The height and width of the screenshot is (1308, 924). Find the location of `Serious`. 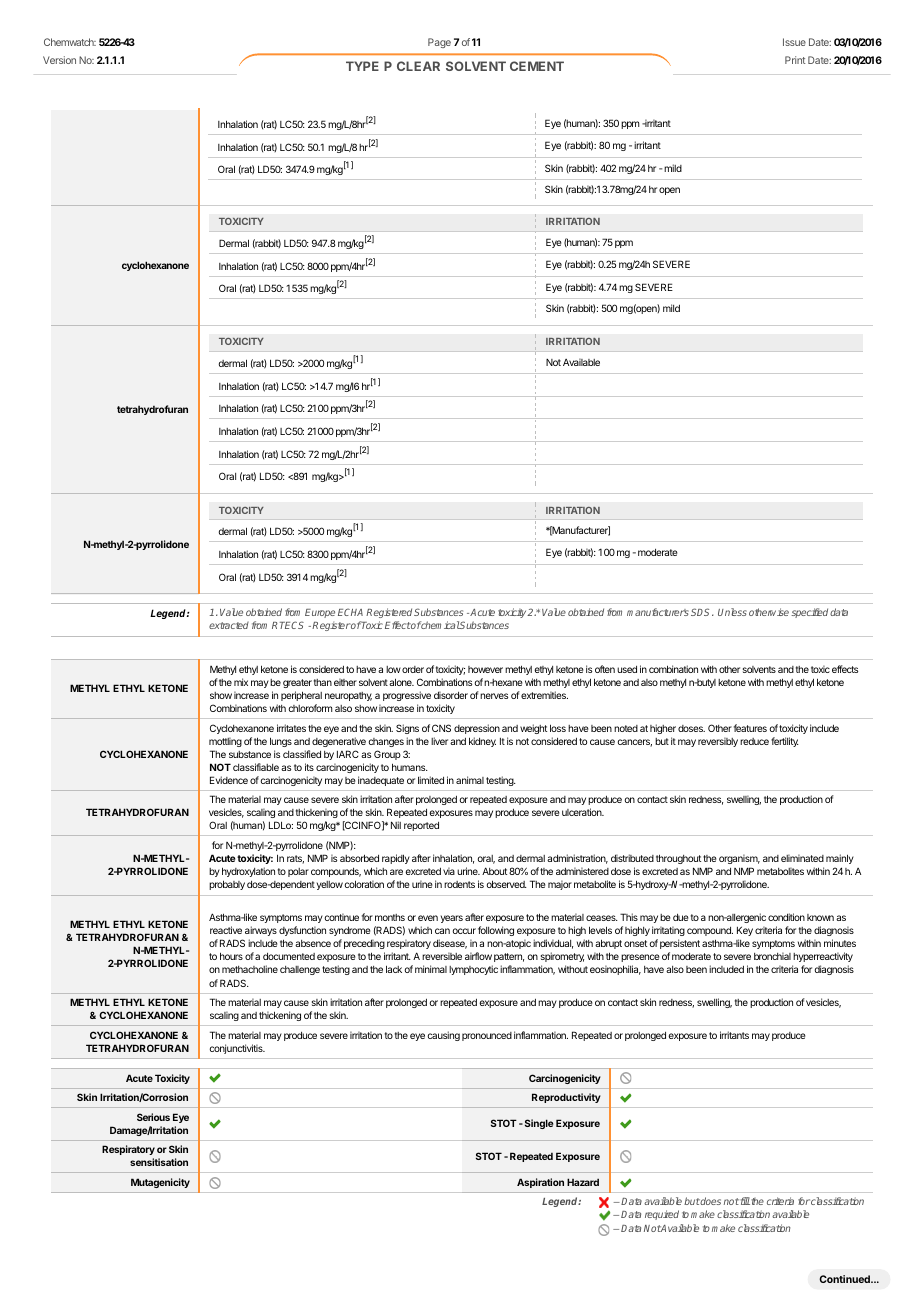

Serious is located at coordinates (153, 1117).
